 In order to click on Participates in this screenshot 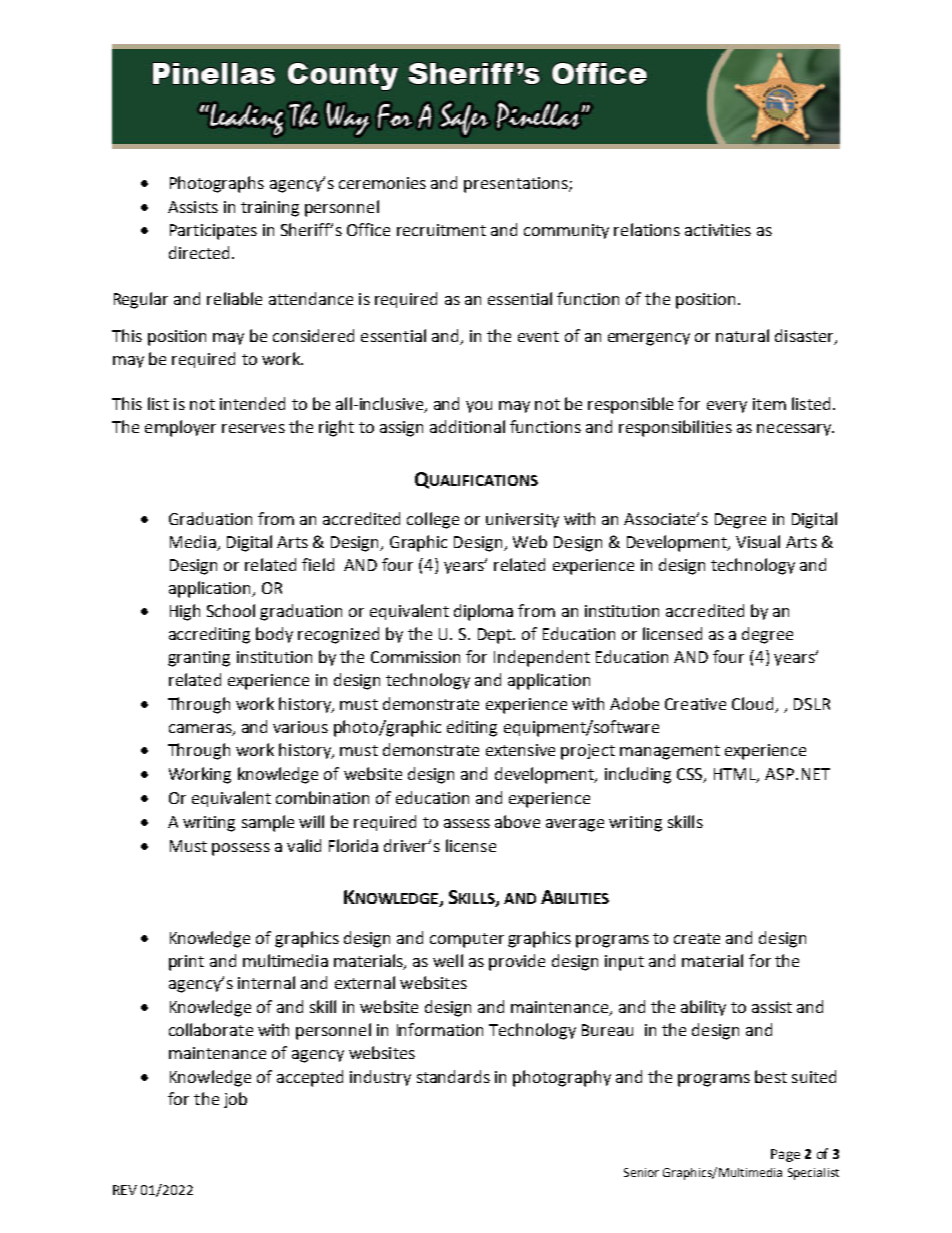, I will do `click(213, 232)`.
